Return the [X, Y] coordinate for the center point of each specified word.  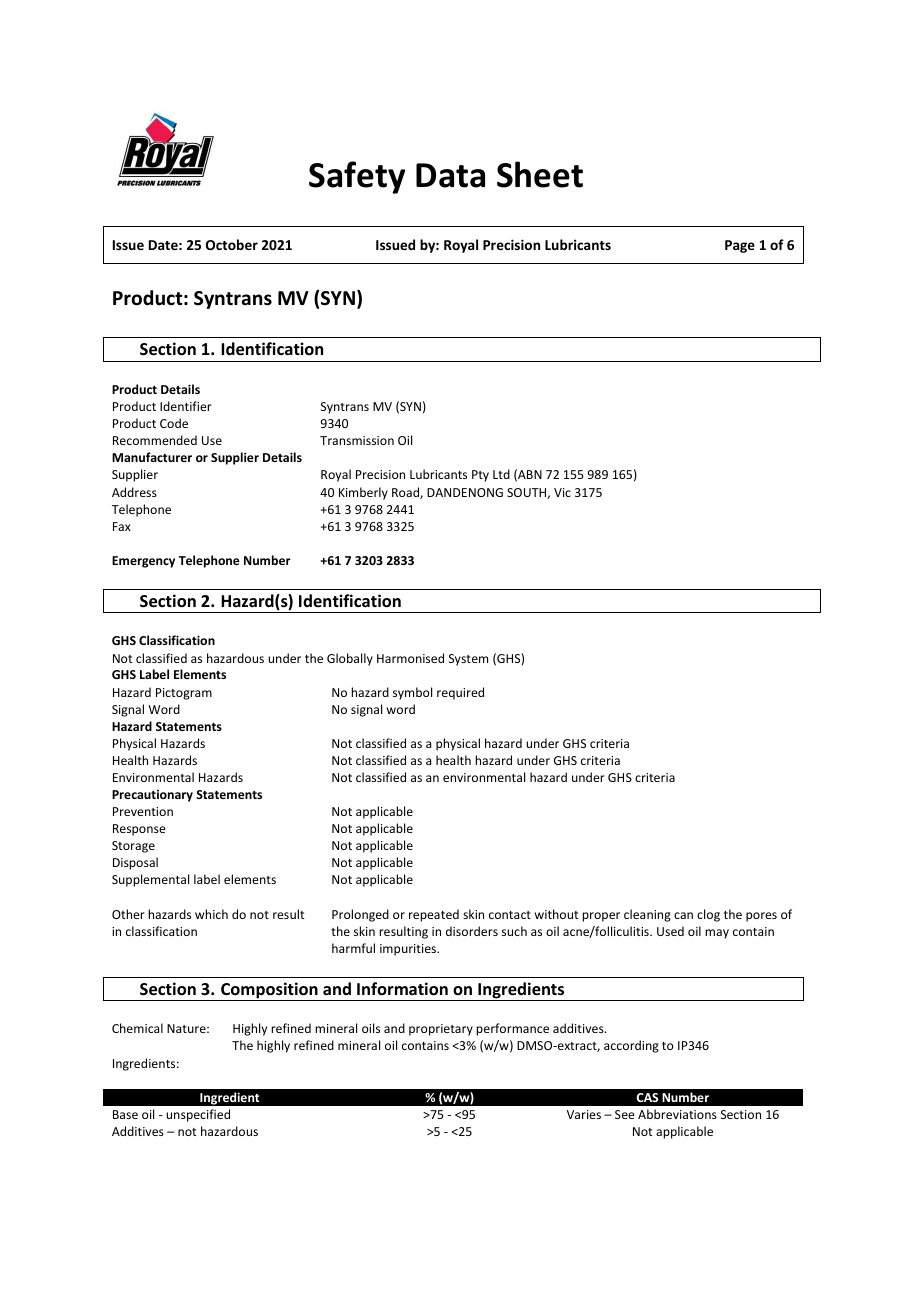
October [232, 244]
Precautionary [152, 796]
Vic [562, 492]
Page [740, 246]
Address [134, 492]
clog [708, 915]
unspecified [198, 1115]
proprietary [441, 1030]
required [460, 693]
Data [450, 175]
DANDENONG [465, 492]
